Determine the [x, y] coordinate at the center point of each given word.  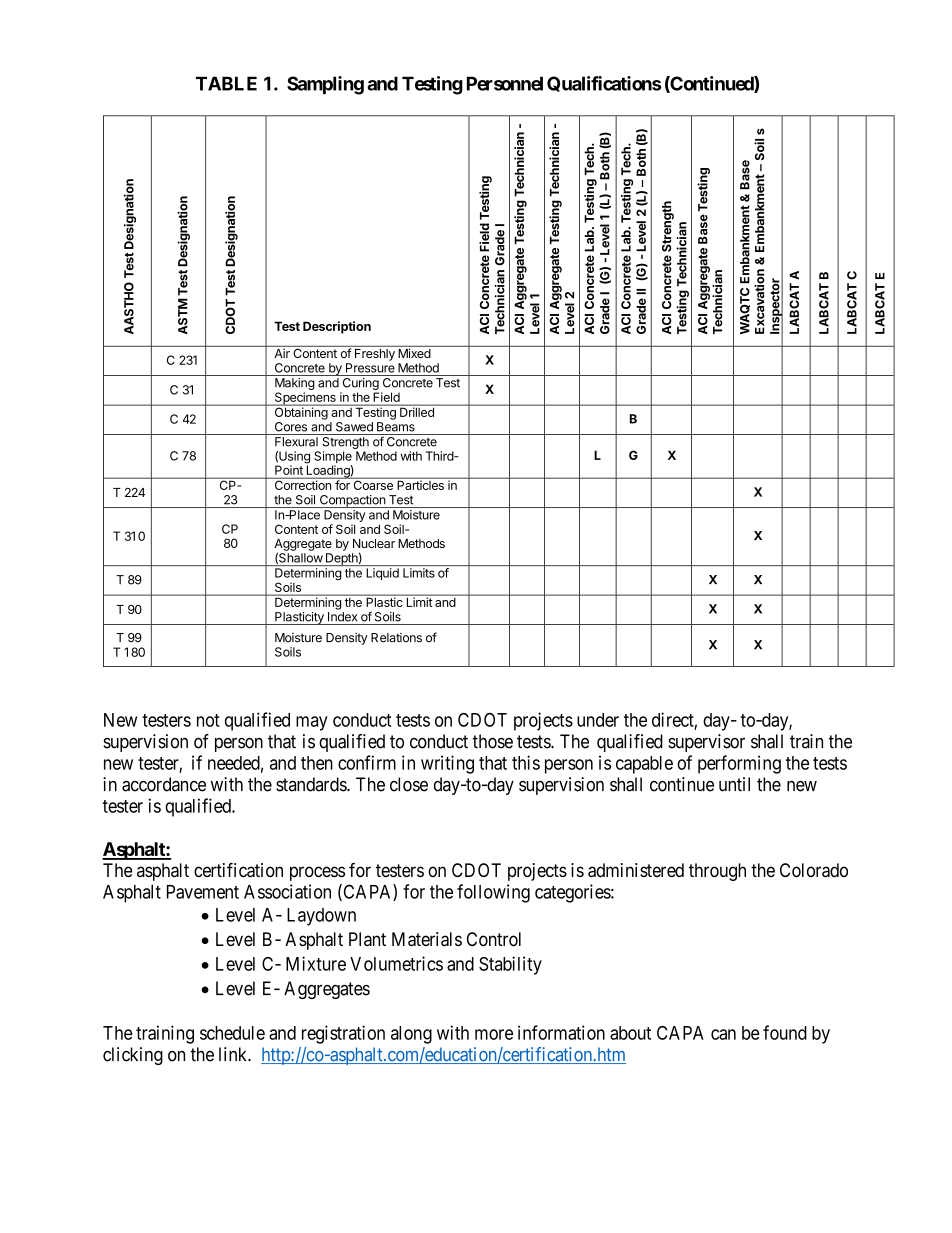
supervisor [706, 743]
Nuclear [374, 543]
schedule [232, 1033]
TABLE [226, 83]
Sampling [325, 85]
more [494, 1034]
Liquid [382, 574]
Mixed [415, 353]
